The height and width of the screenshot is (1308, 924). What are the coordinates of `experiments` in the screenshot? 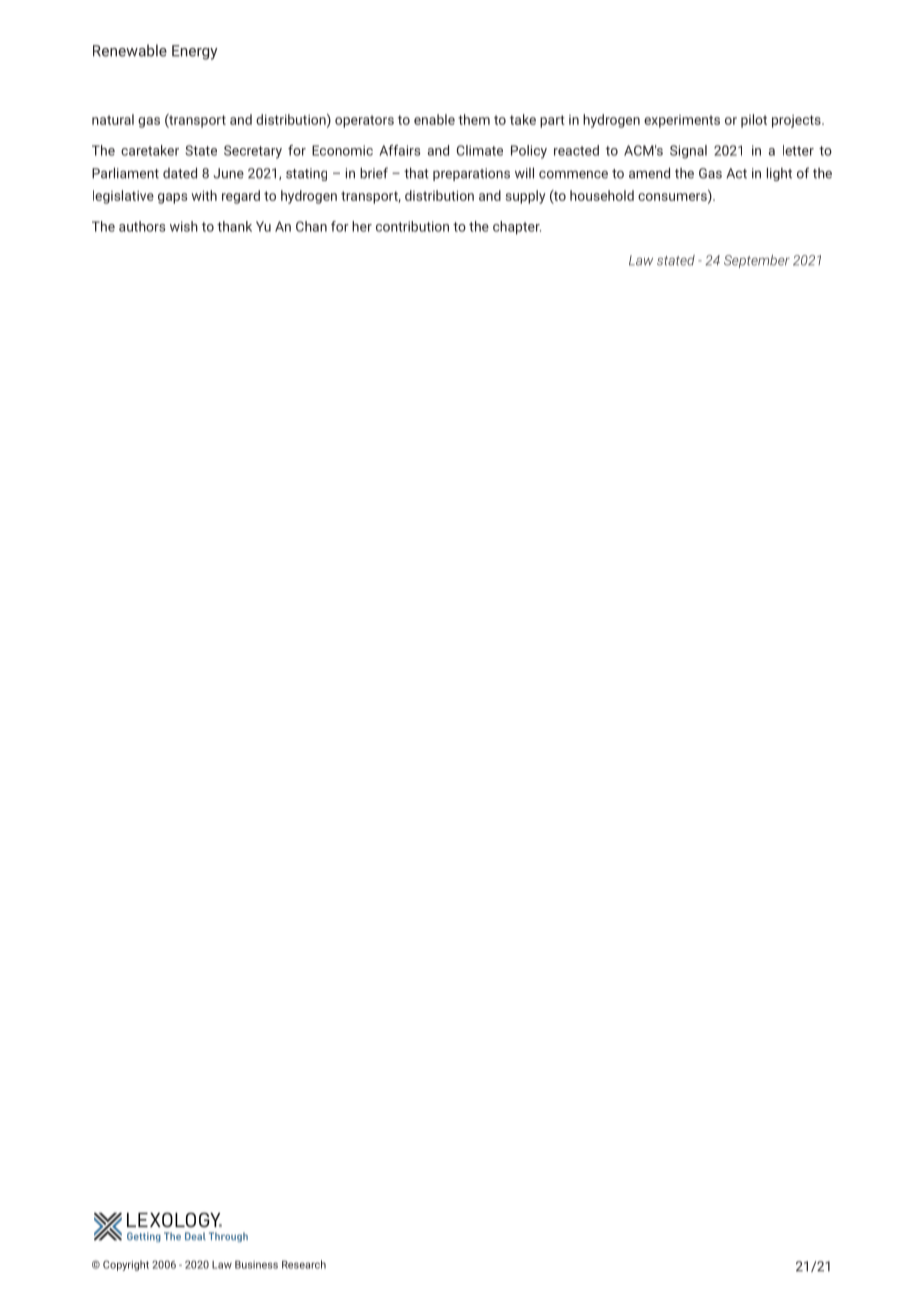 It's located at (682, 121).
